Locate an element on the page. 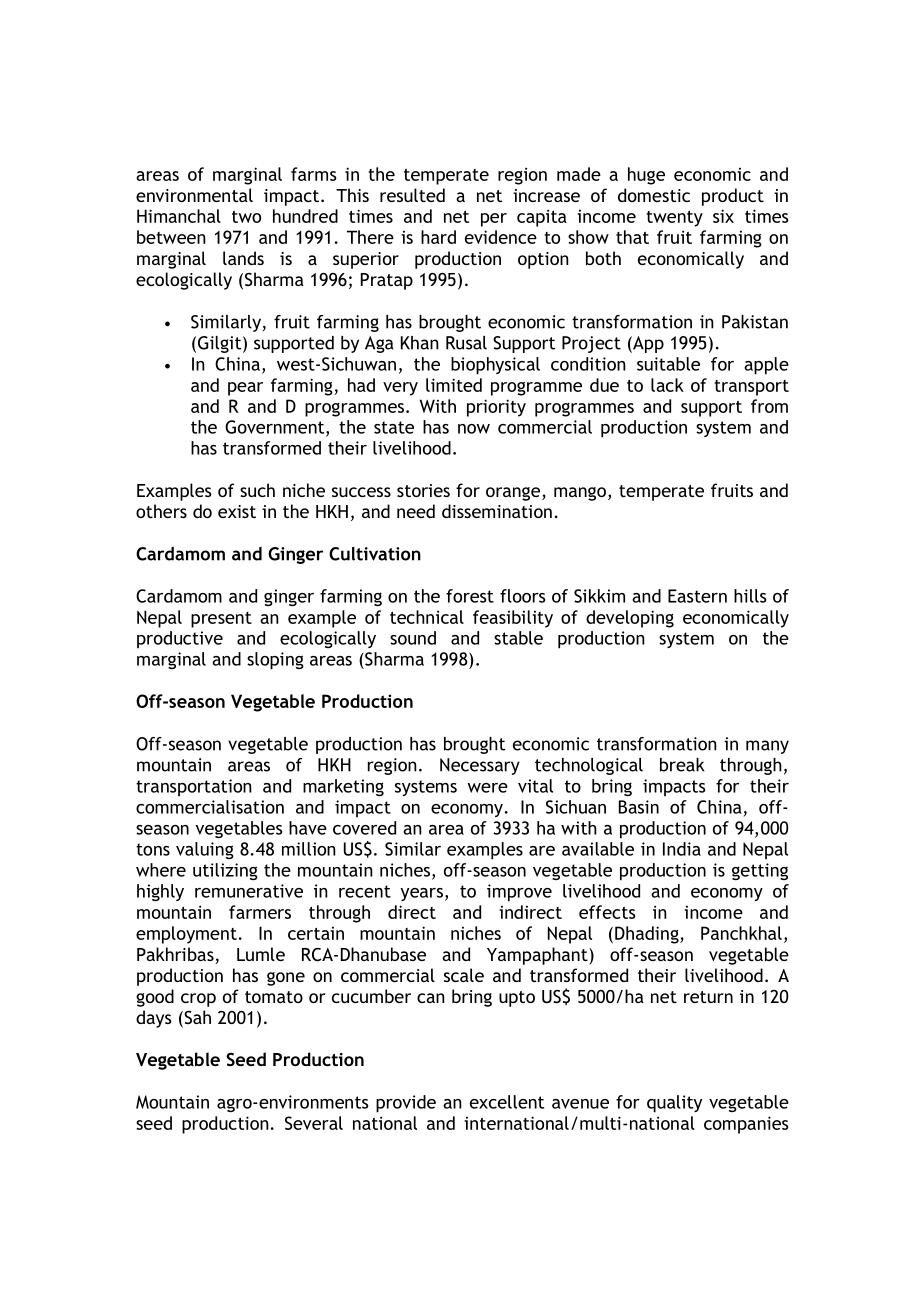 This page has width=924, height=1308. resulted is located at coordinates (412, 195).
